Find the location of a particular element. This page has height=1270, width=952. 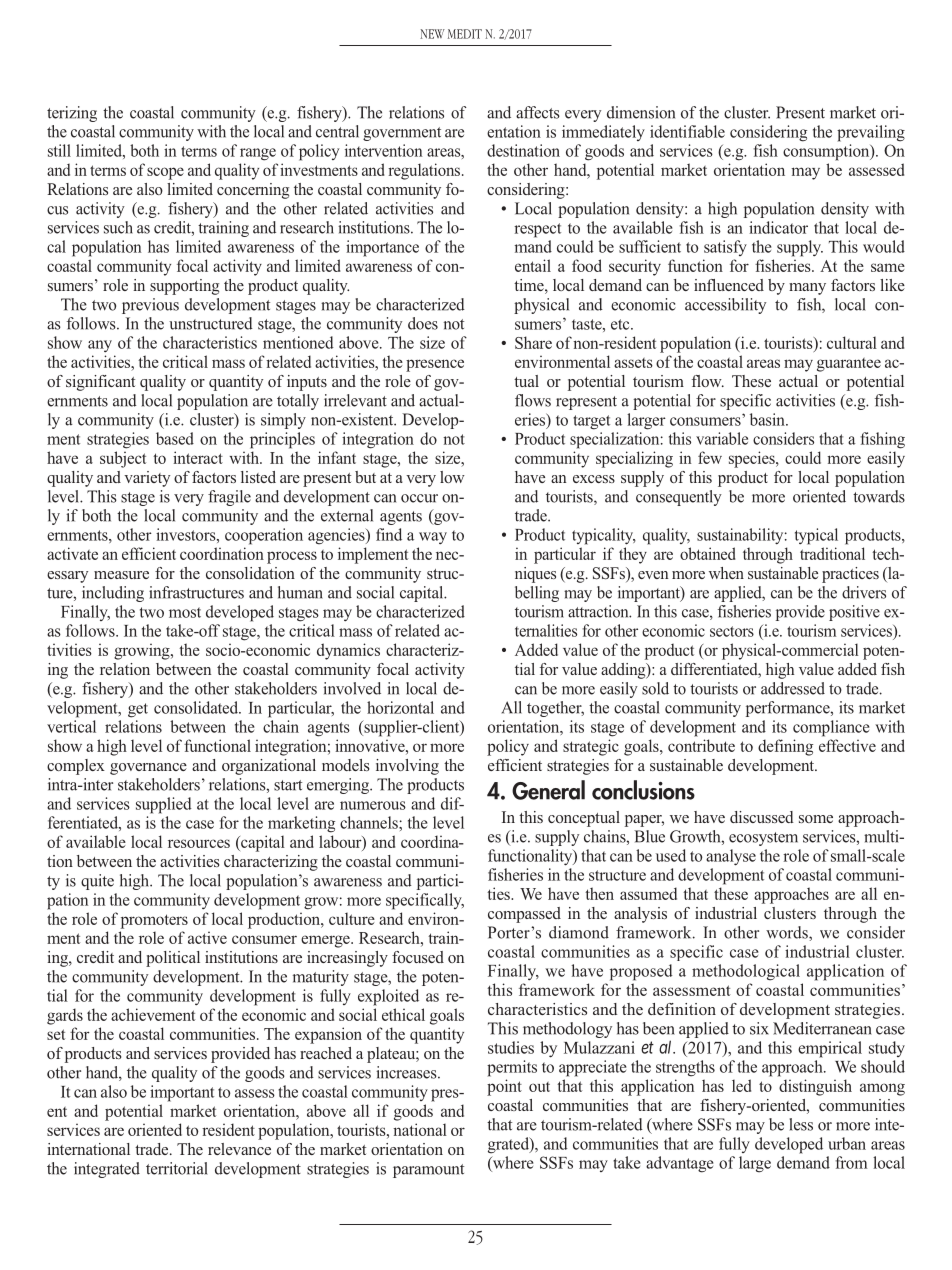

most is located at coordinates (185, 612).
